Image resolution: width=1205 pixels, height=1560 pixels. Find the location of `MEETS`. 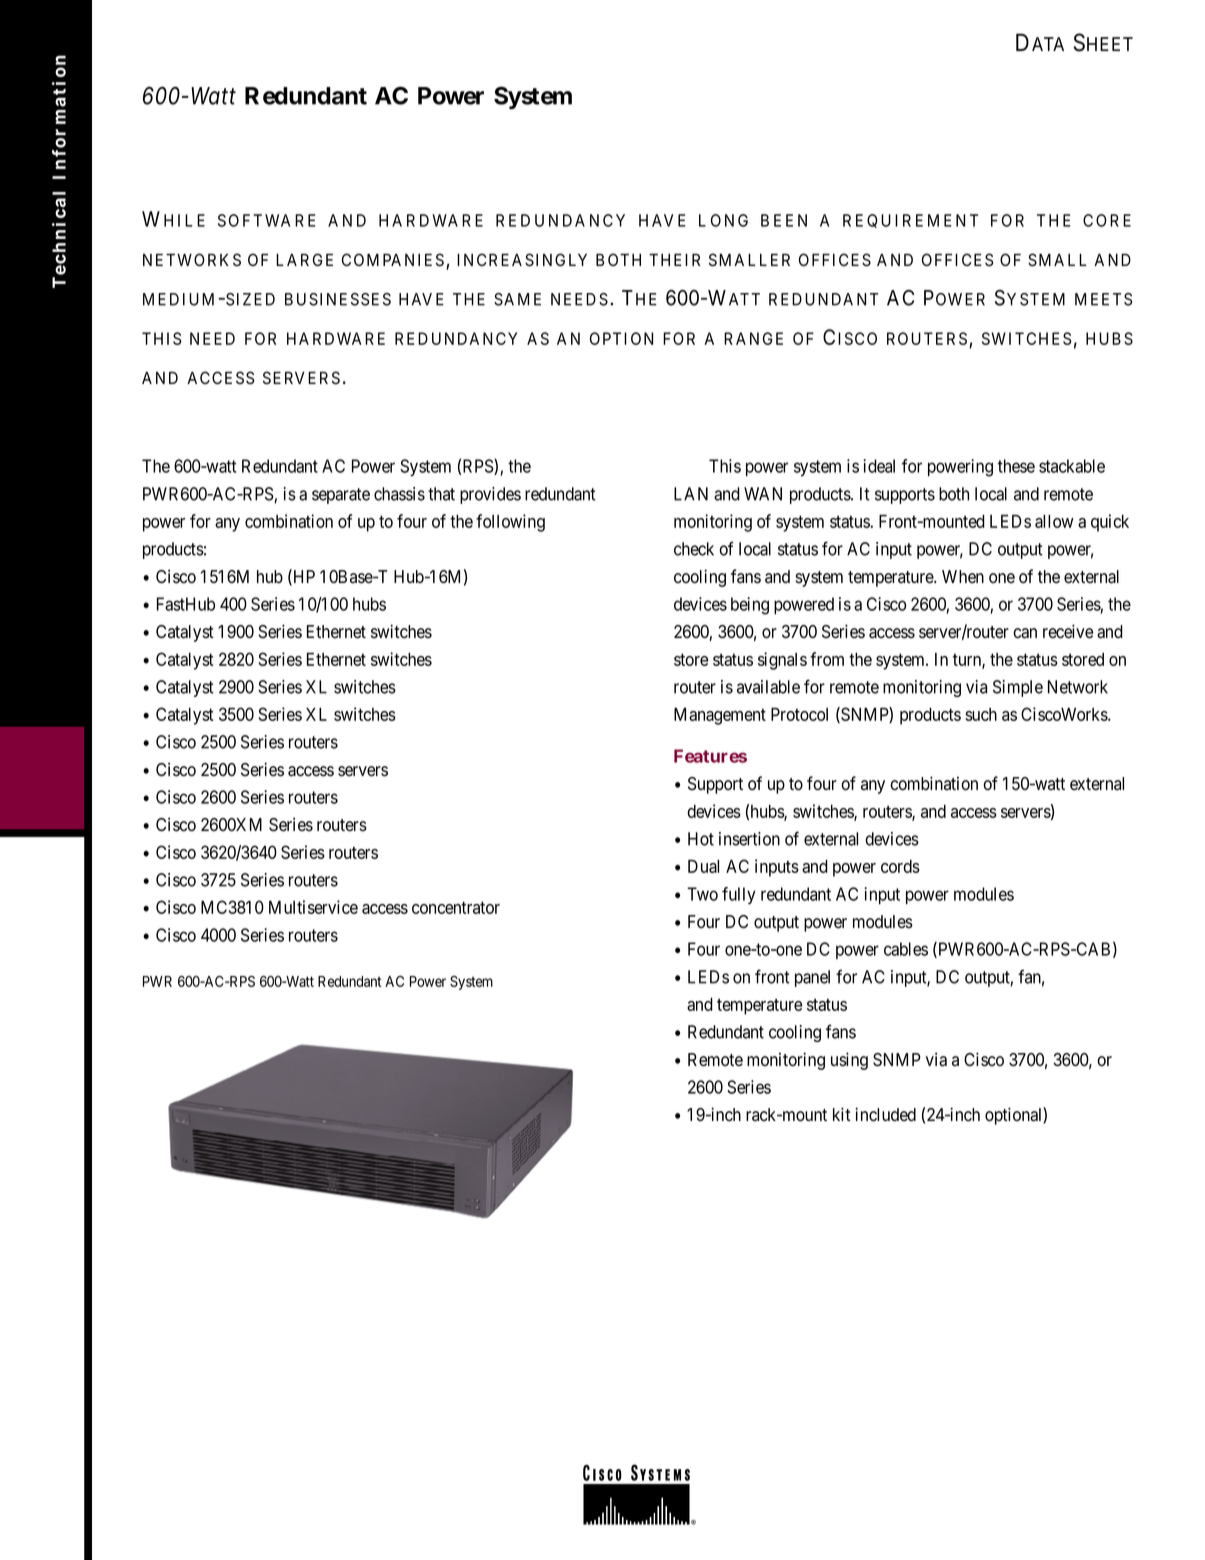

MEETS is located at coordinates (1103, 299).
